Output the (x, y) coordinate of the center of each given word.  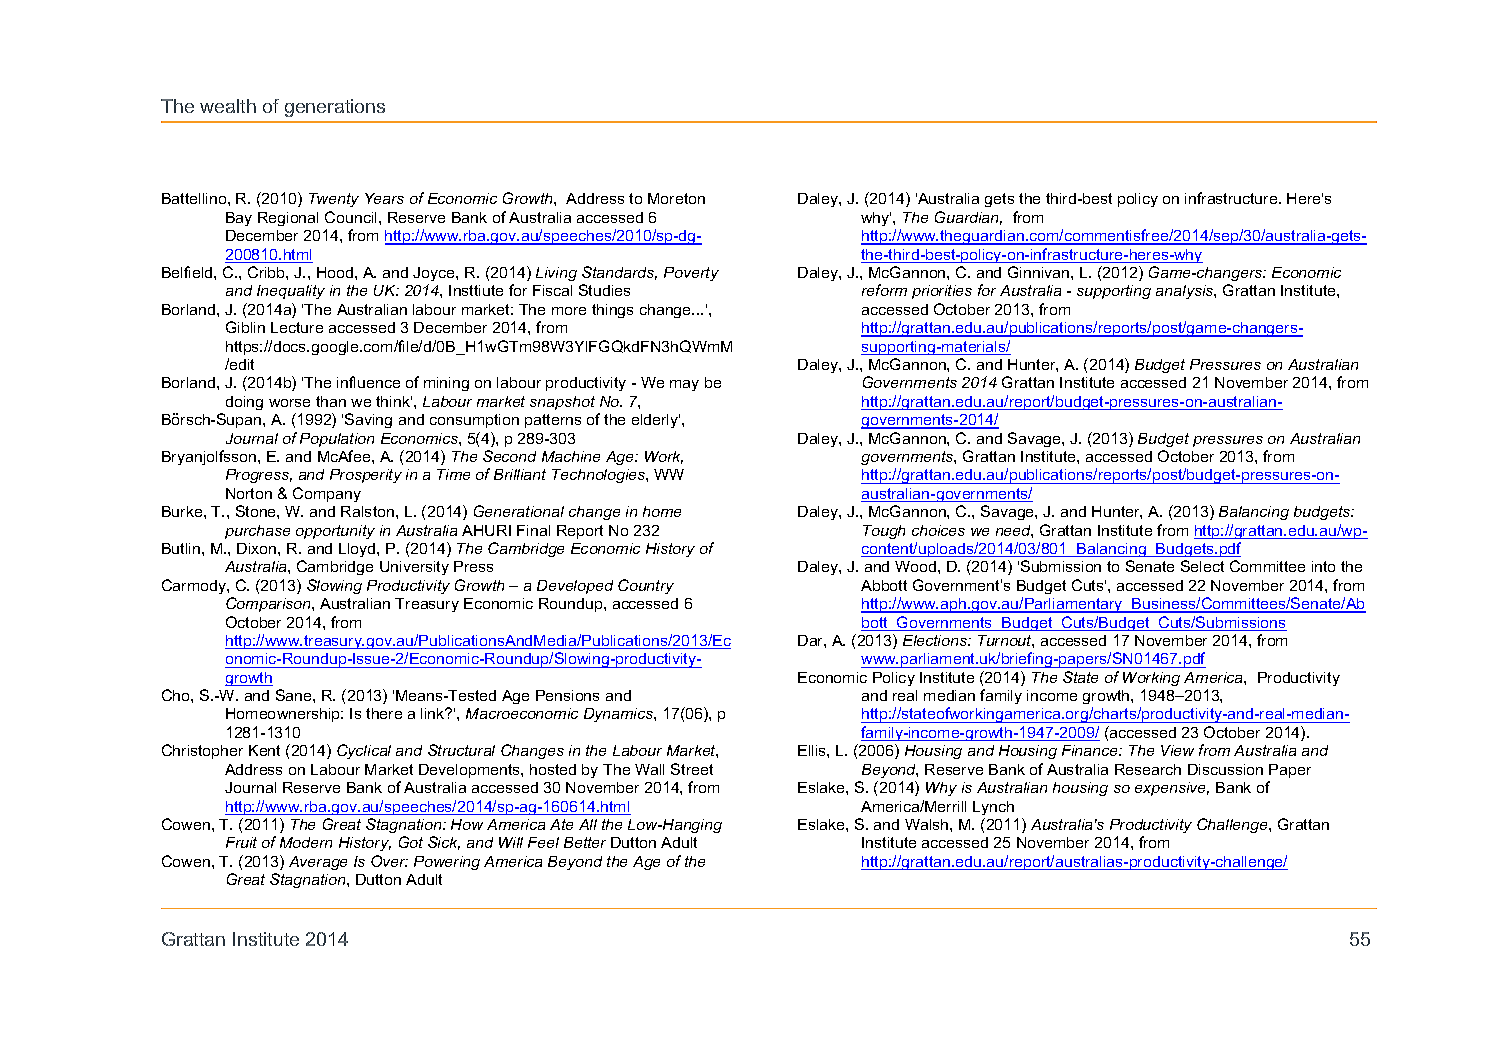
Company (327, 494)
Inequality (291, 292)
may (684, 385)
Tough (884, 532)
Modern (306, 842)
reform (884, 290)
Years (384, 198)
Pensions (567, 695)
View (1177, 750)
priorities (942, 292)
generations (335, 108)
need (1014, 531)
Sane (295, 695)
